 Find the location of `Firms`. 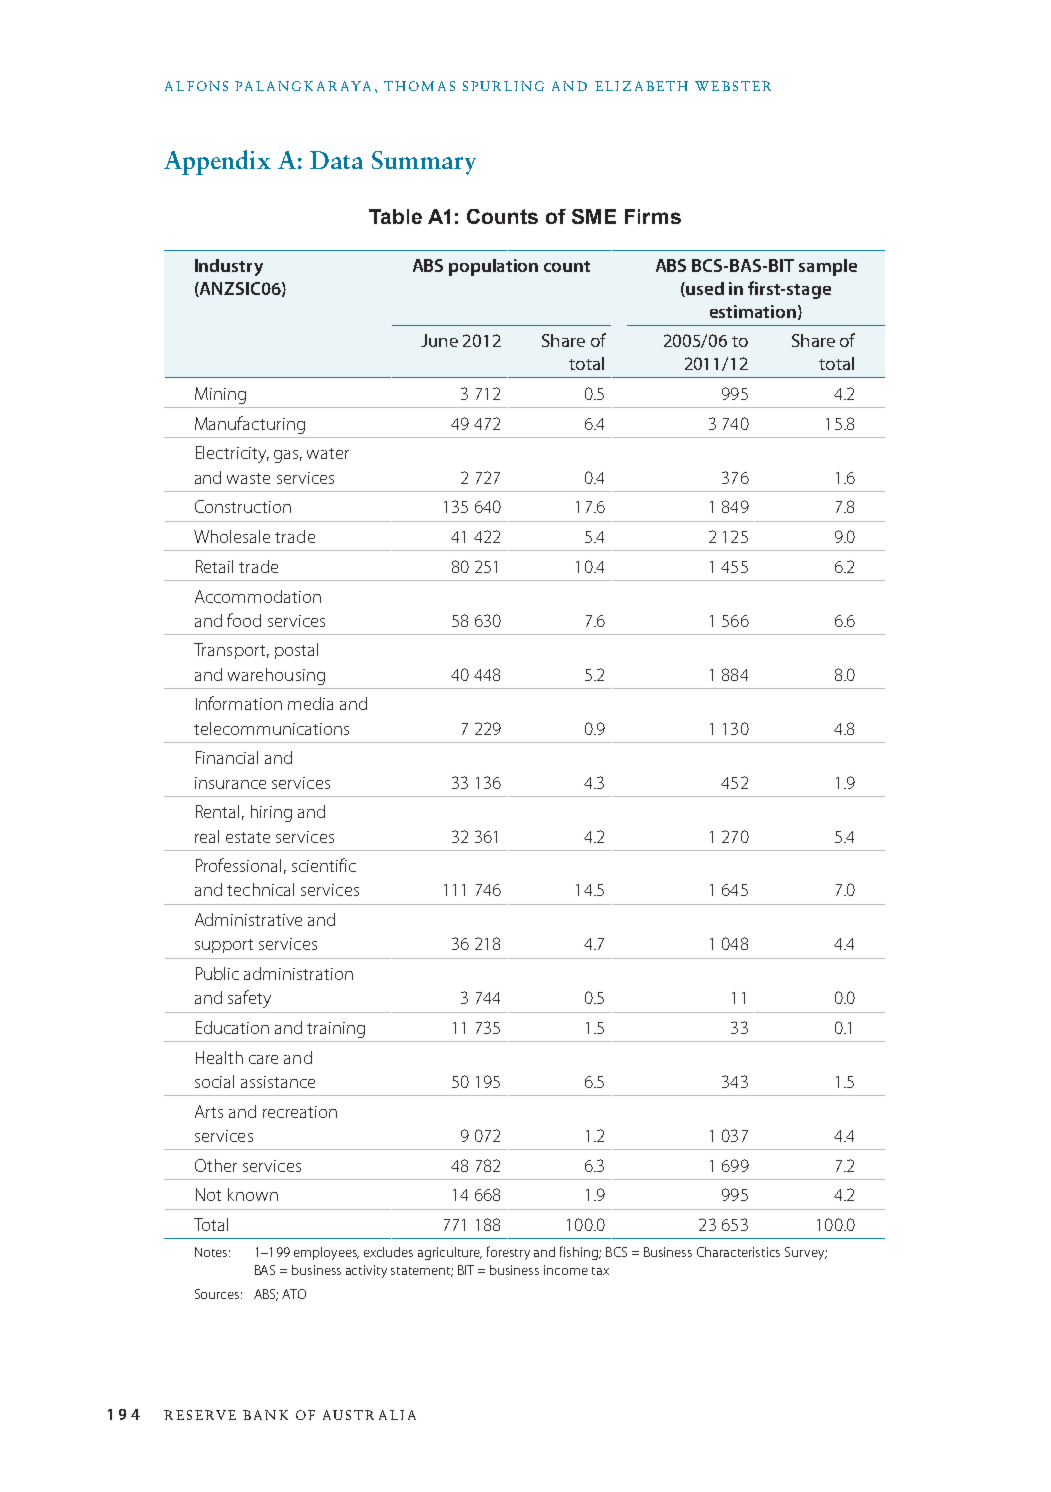

Firms is located at coordinates (653, 216).
